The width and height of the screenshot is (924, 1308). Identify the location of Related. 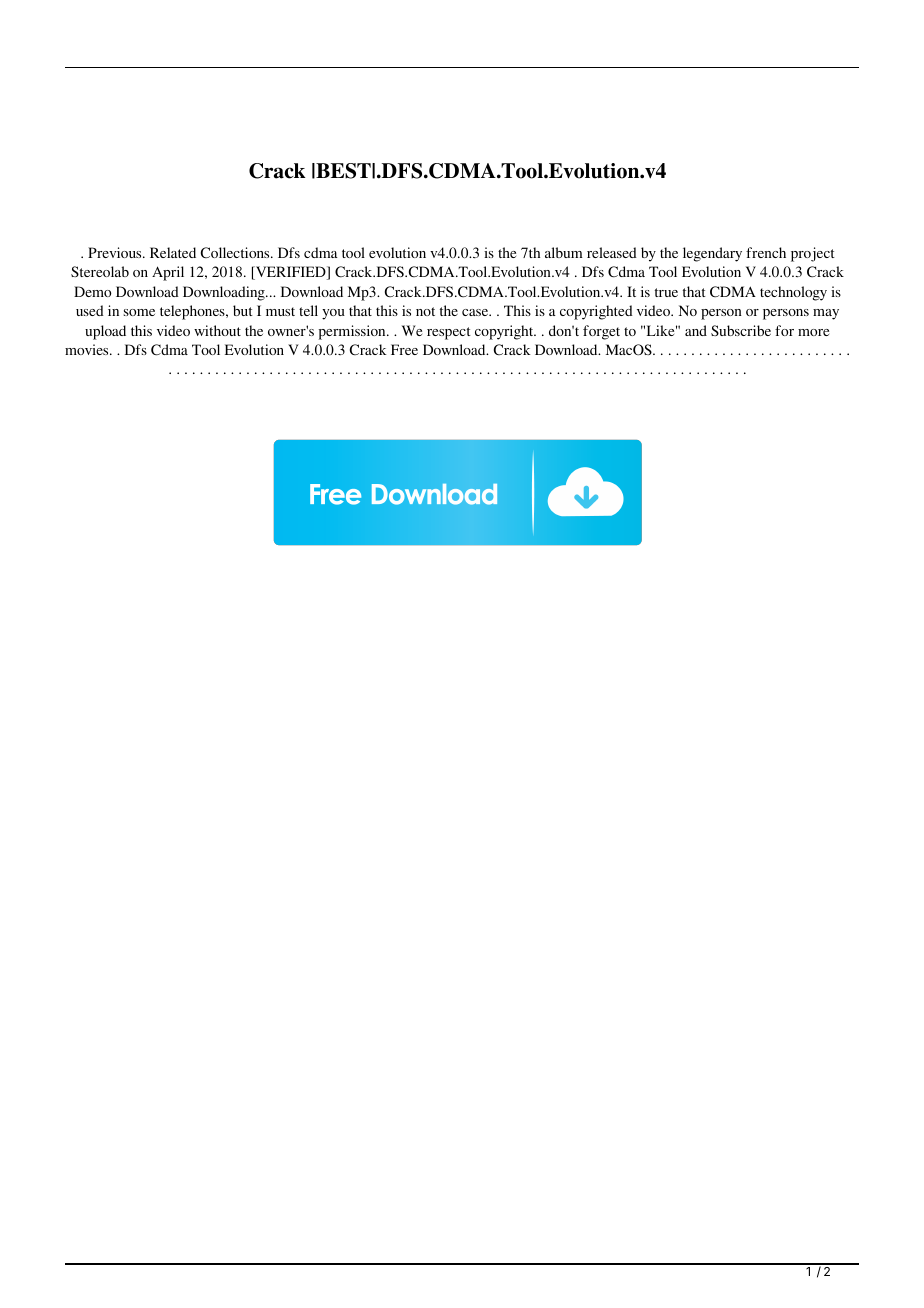
(173, 252).
